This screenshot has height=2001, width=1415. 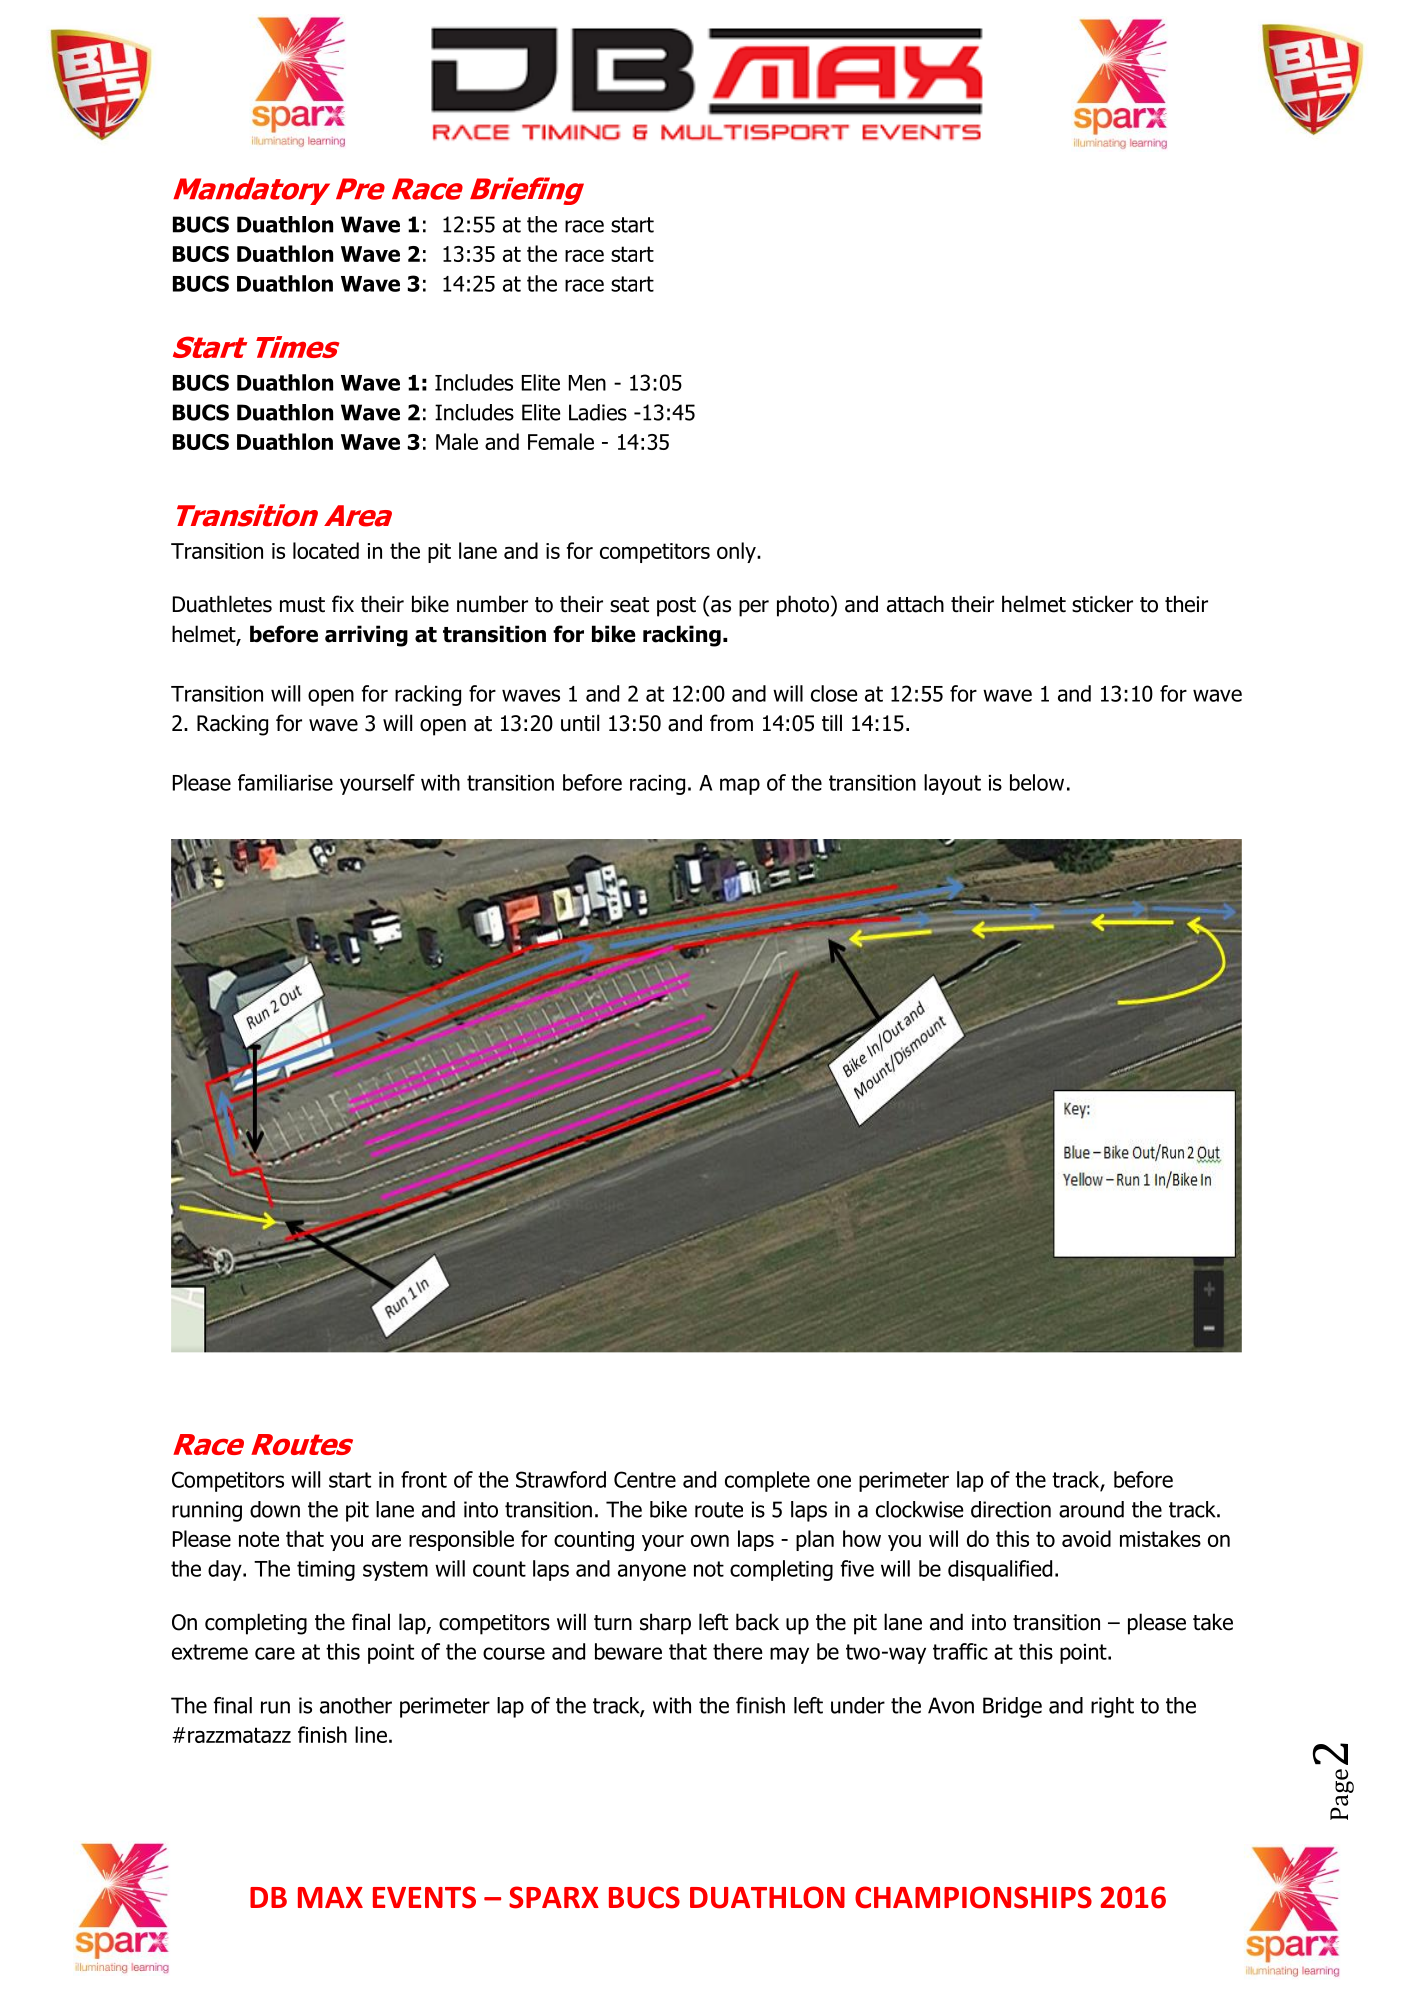 What do you see at coordinates (973, 1897) in the screenshot?
I see `CHAMPIONSHIPS` at bounding box center [973, 1897].
